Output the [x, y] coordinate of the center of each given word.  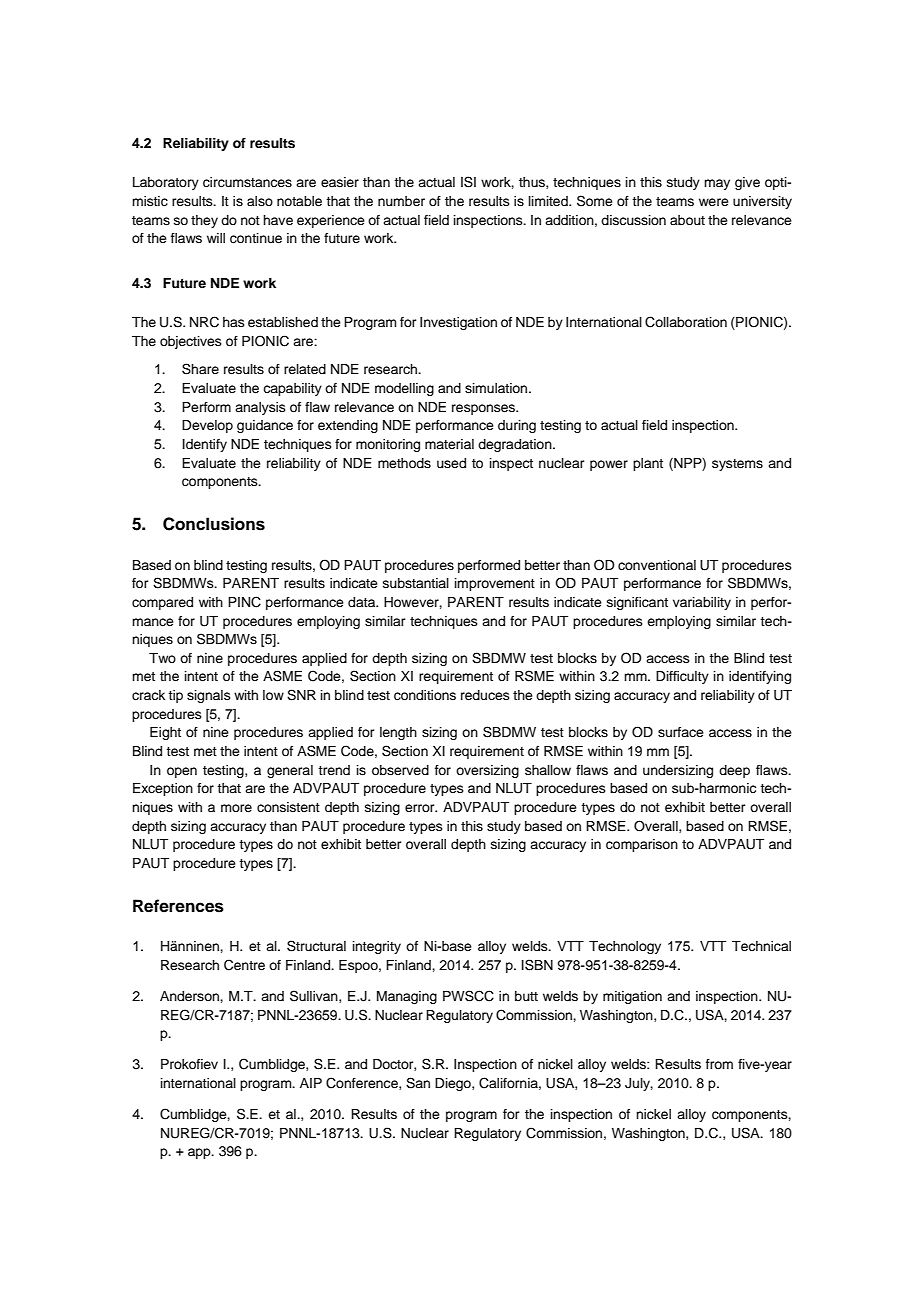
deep [734, 771]
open [182, 772]
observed [400, 770]
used [451, 463]
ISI [468, 182]
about [687, 220]
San [418, 1083]
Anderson [190, 996]
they [204, 221]
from [719, 1064]
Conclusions [214, 524]
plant [648, 464]
